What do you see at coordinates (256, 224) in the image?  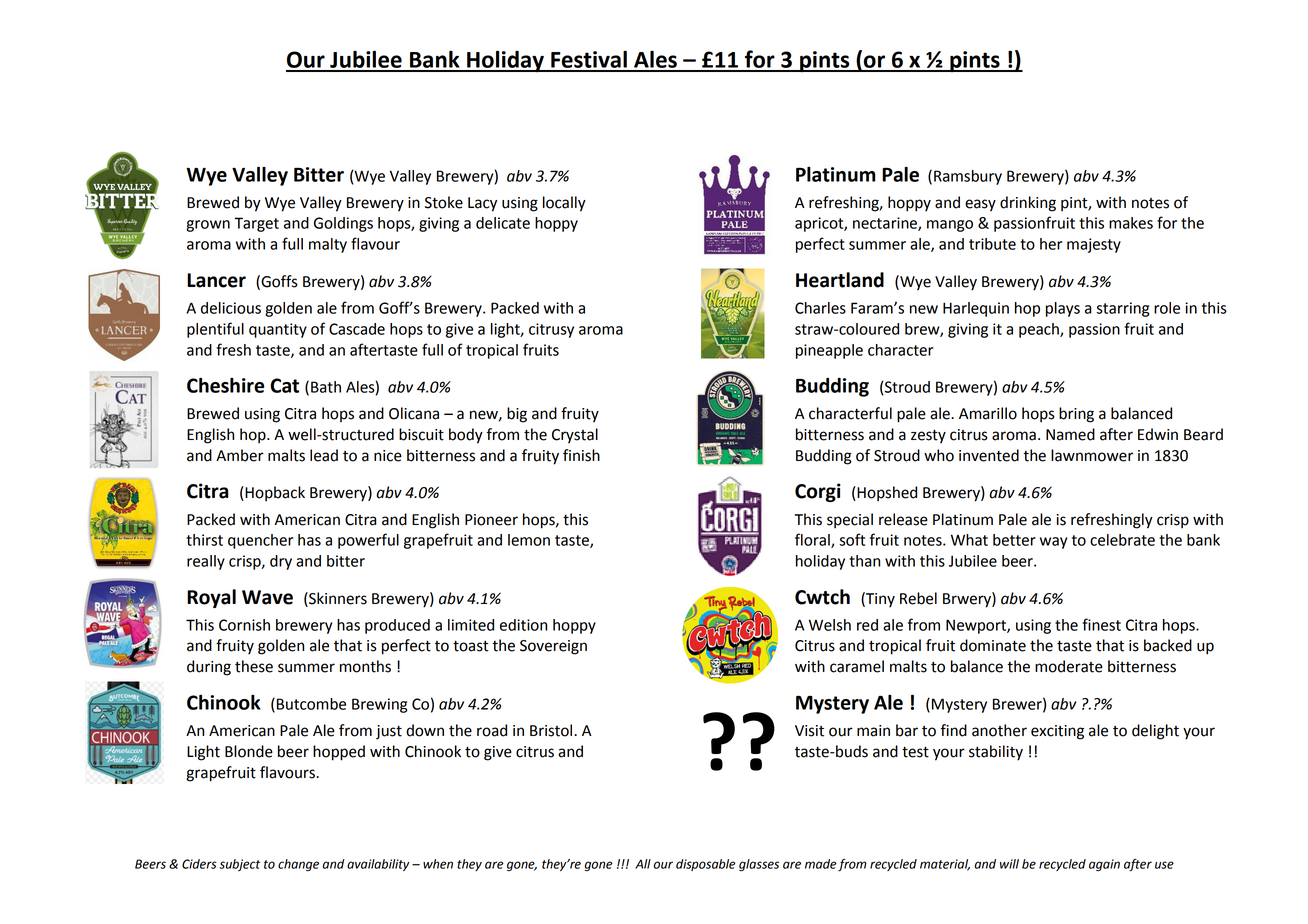 I see `Target` at bounding box center [256, 224].
